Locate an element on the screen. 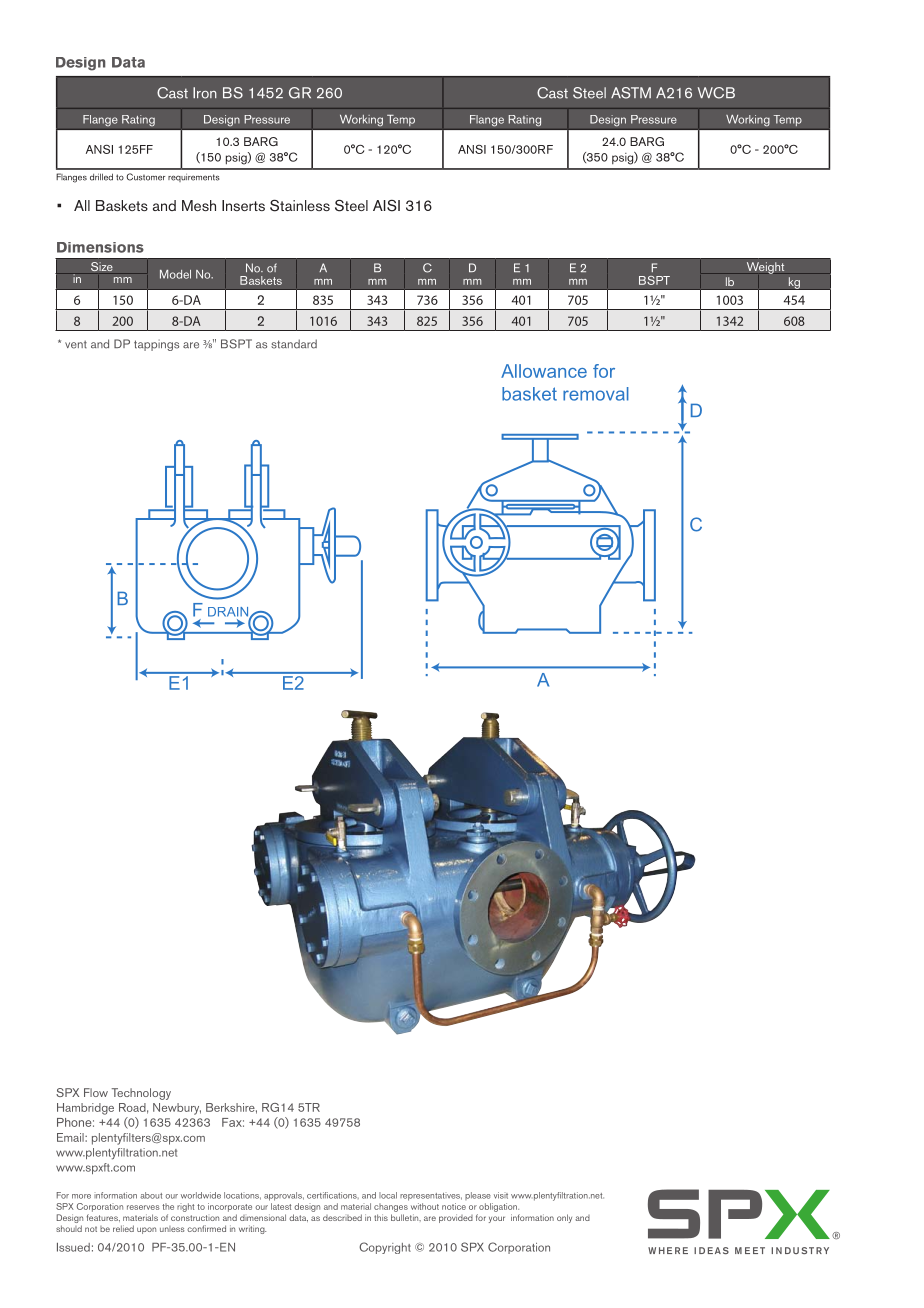 The width and height of the screenshot is (924, 1308). Customer is located at coordinates (145, 177).
